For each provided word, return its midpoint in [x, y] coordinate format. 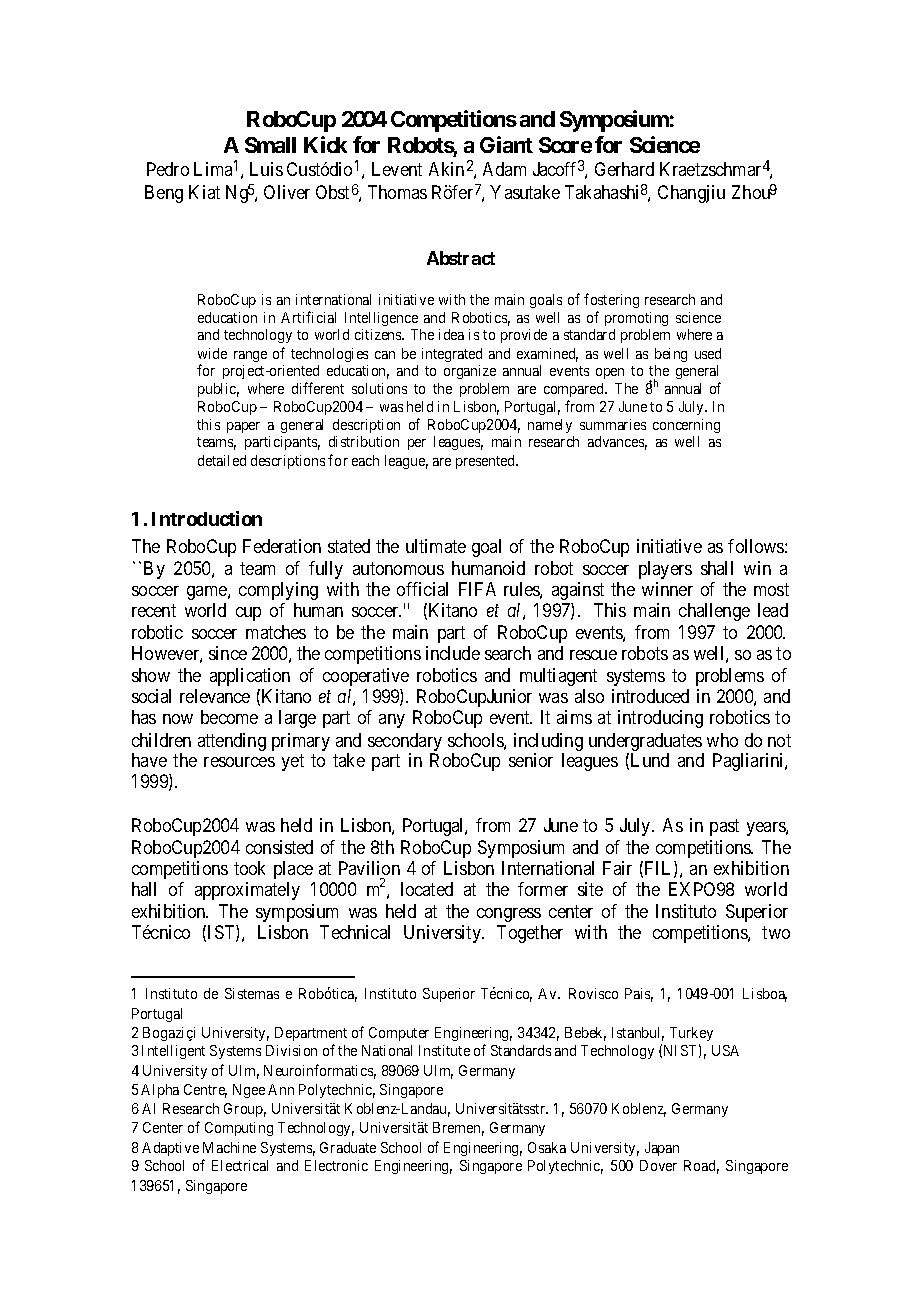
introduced [650, 696]
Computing [239, 1129]
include [453, 653]
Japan [662, 1149]
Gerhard [624, 169]
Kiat [204, 192]
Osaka [547, 1147]
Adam [504, 169]
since [228, 653]
